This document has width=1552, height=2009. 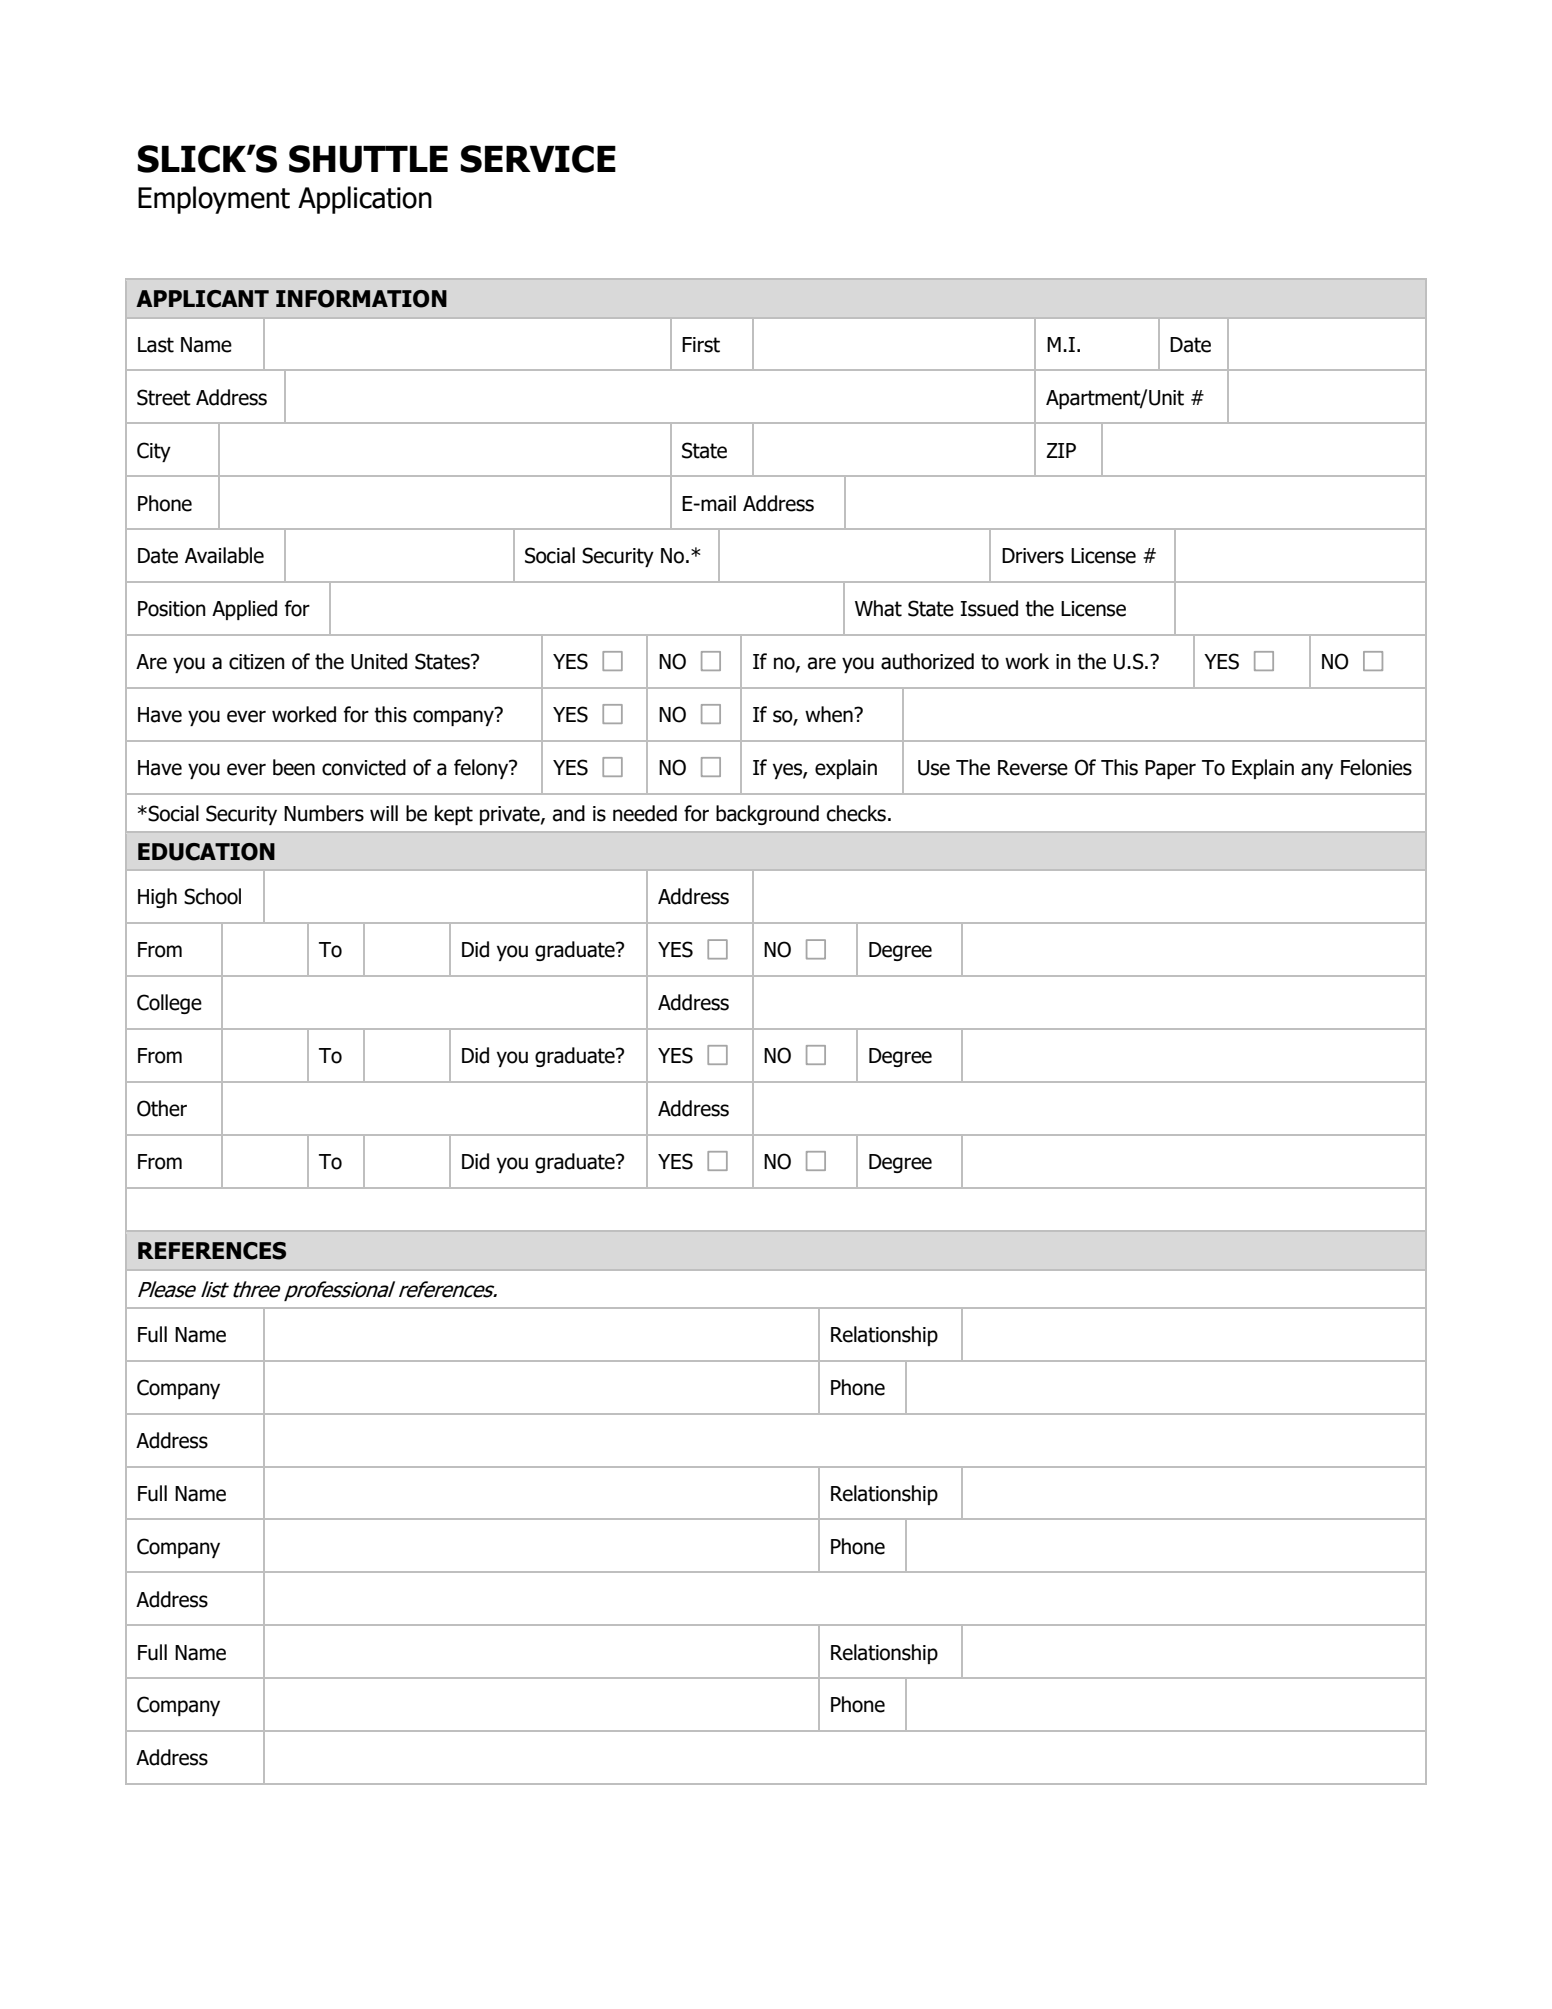 I want to click on Applied, so click(x=244, y=610).
